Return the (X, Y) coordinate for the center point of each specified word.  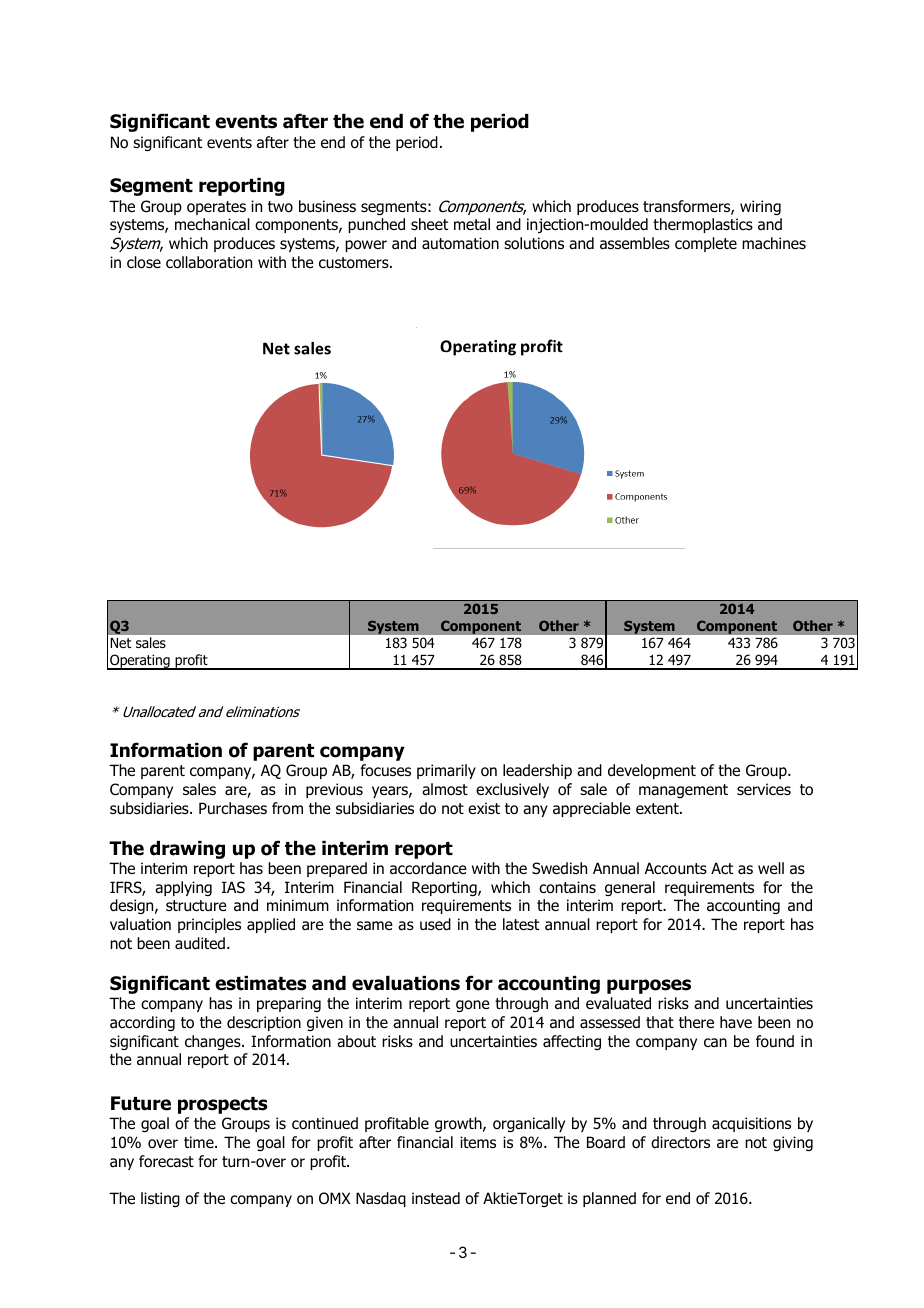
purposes (649, 986)
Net (120, 643)
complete (706, 244)
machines (774, 243)
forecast (166, 1161)
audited (200, 943)
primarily (446, 771)
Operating (140, 662)
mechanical (212, 224)
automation (460, 243)
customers (355, 263)
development (652, 771)
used (435, 924)
